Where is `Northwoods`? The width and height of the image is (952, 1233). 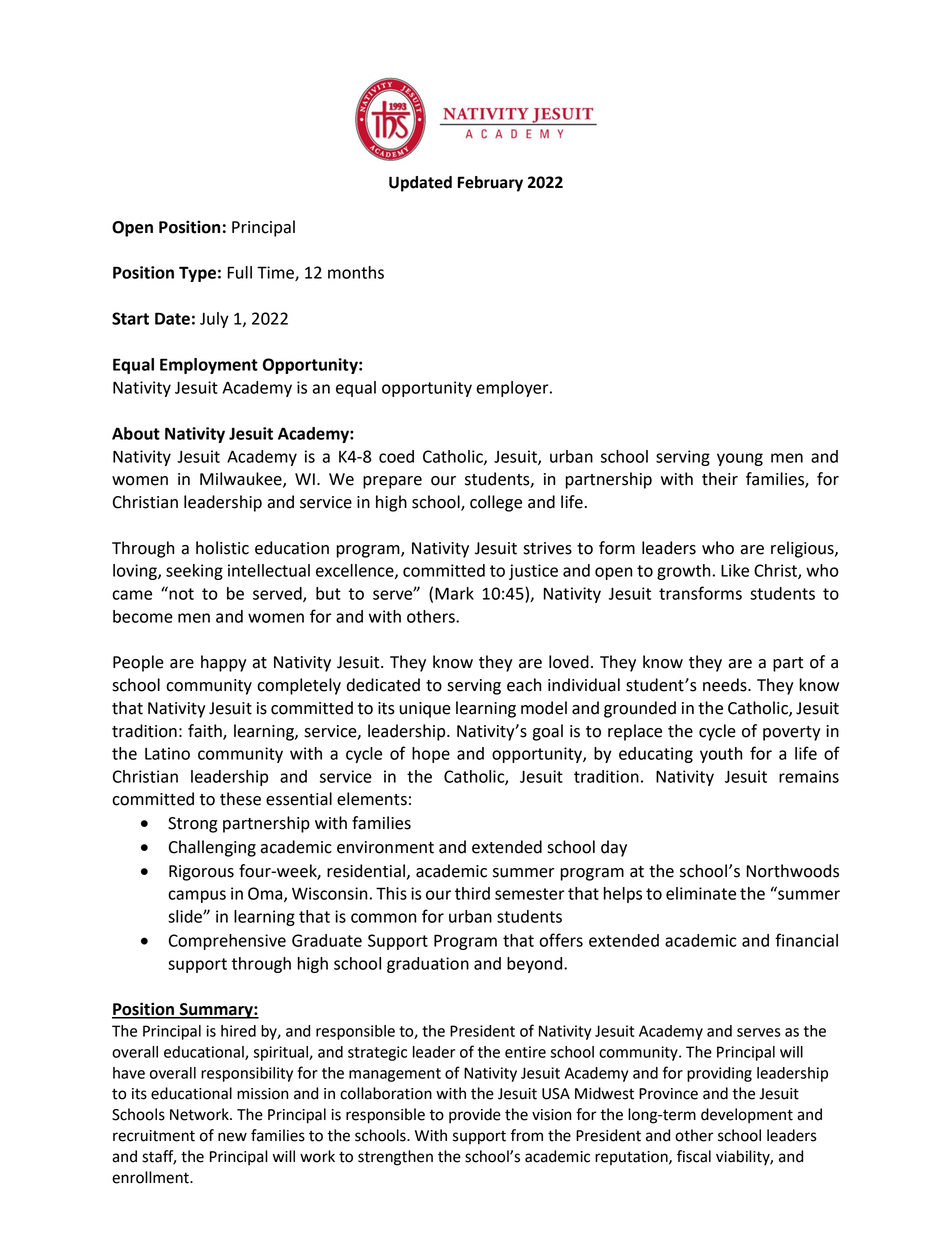 Northwoods is located at coordinates (793, 871).
